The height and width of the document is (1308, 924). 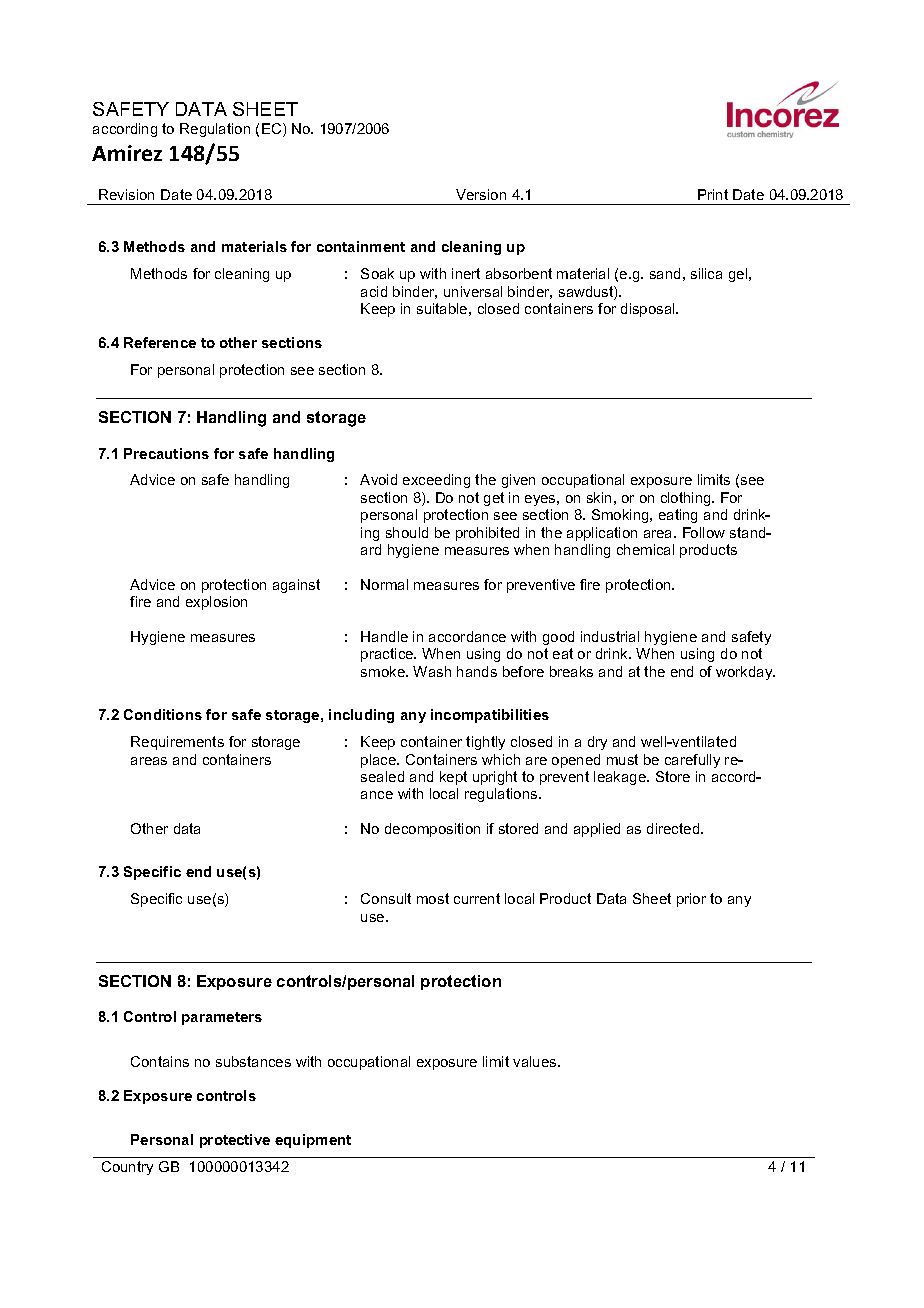 What do you see at coordinates (222, 1018) in the document?
I see `parameters` at bounding box center [222, 1018].
